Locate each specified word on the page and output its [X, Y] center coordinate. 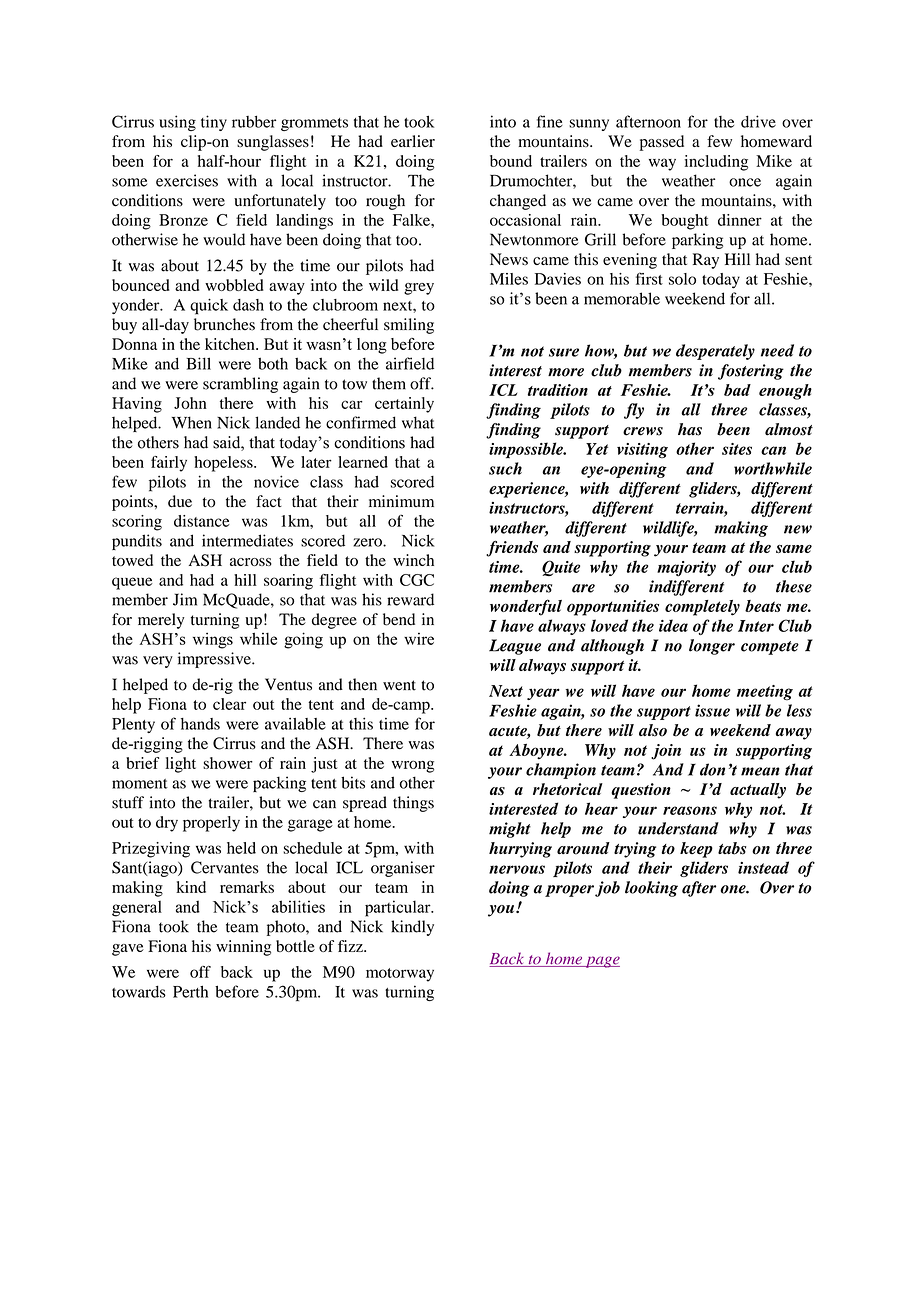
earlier [413, 141]
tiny [214, 123]
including [716, 163]
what [418, 422]
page [601, 962]
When [192, 422]
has [690, 429]
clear [229, 704]
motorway [400, 975]
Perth [190, 991]
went [399, 685]
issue [712, 710]
